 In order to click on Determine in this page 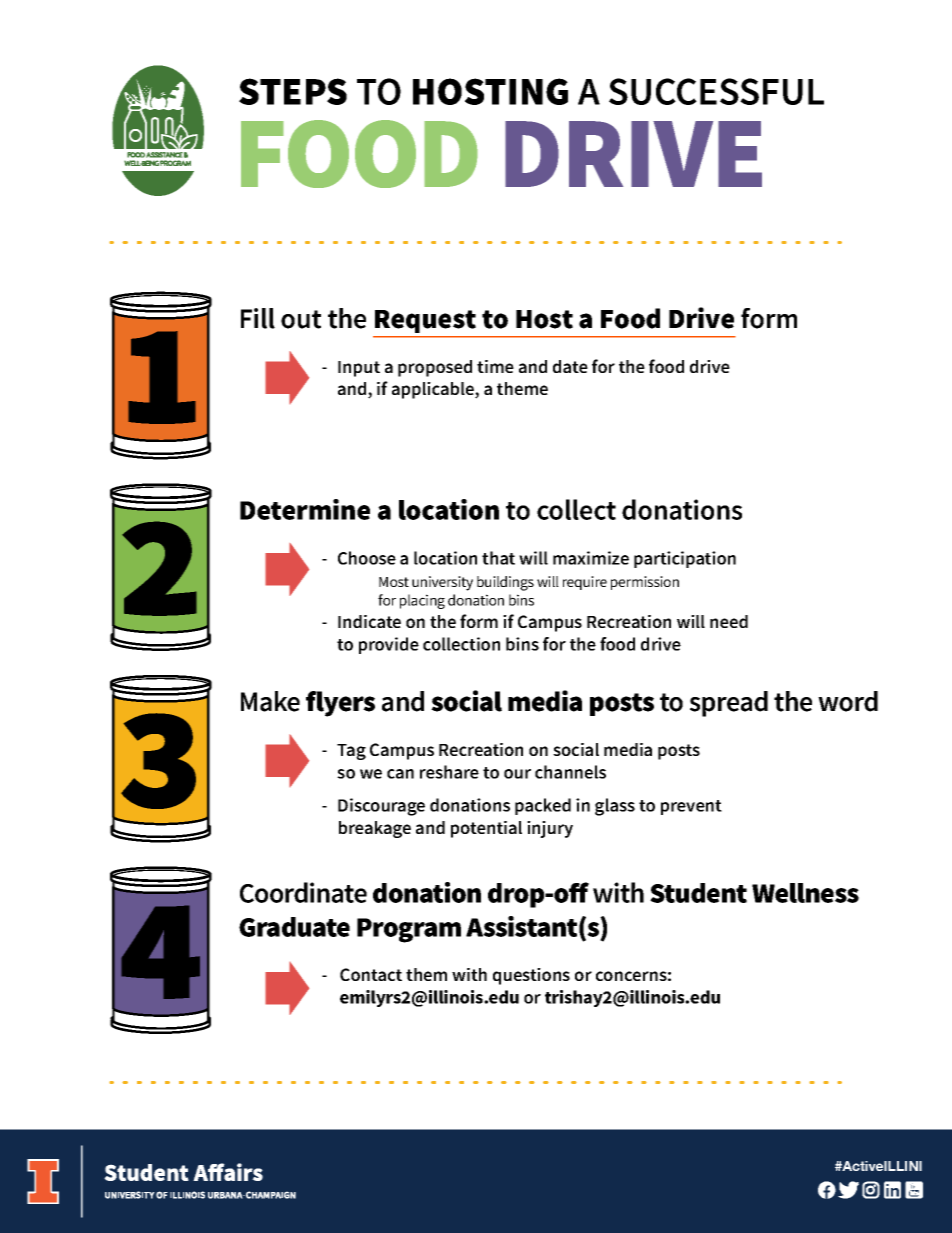, I will do `click(305, 509)`.
